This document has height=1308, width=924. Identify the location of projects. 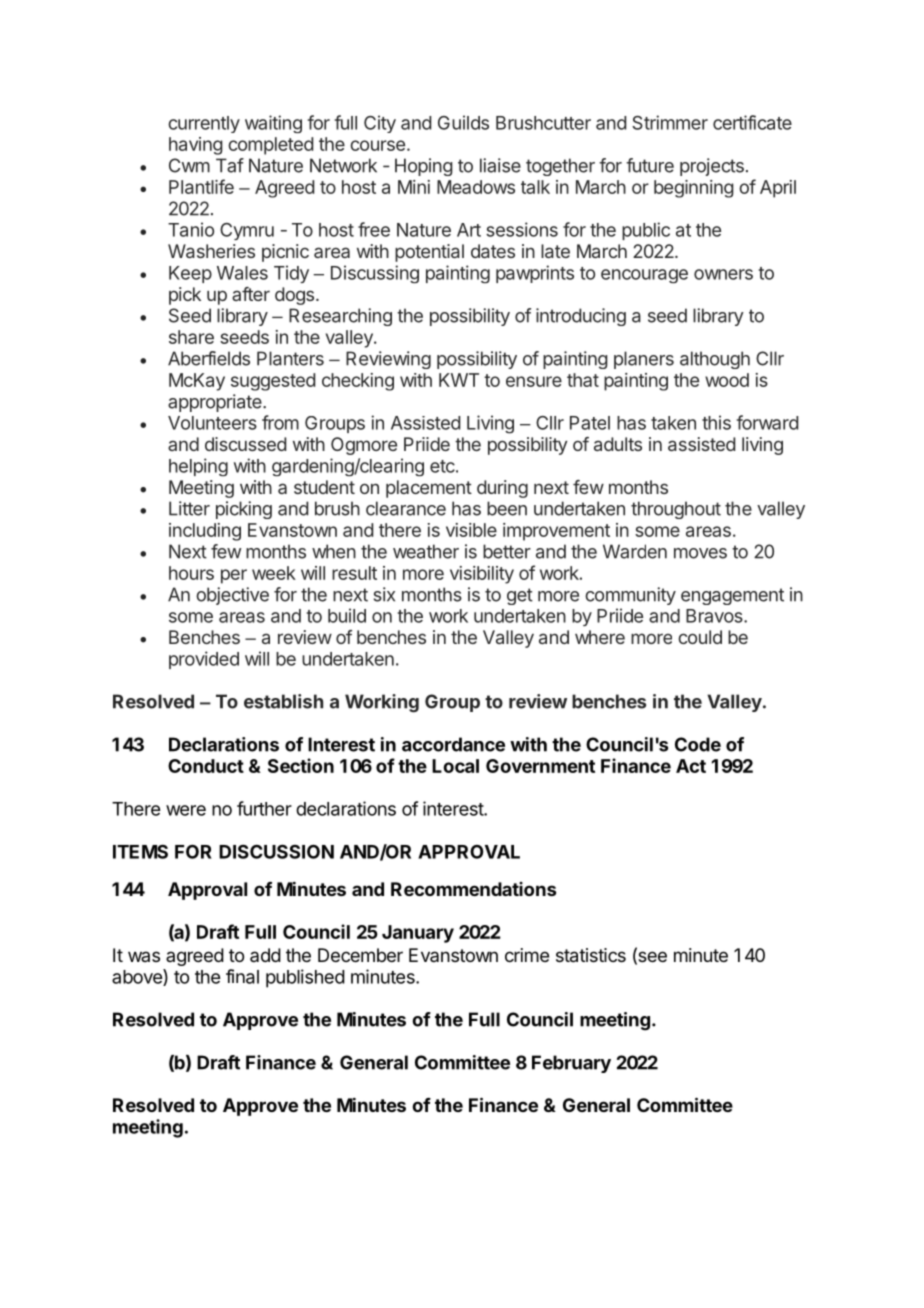
(712, 167).
